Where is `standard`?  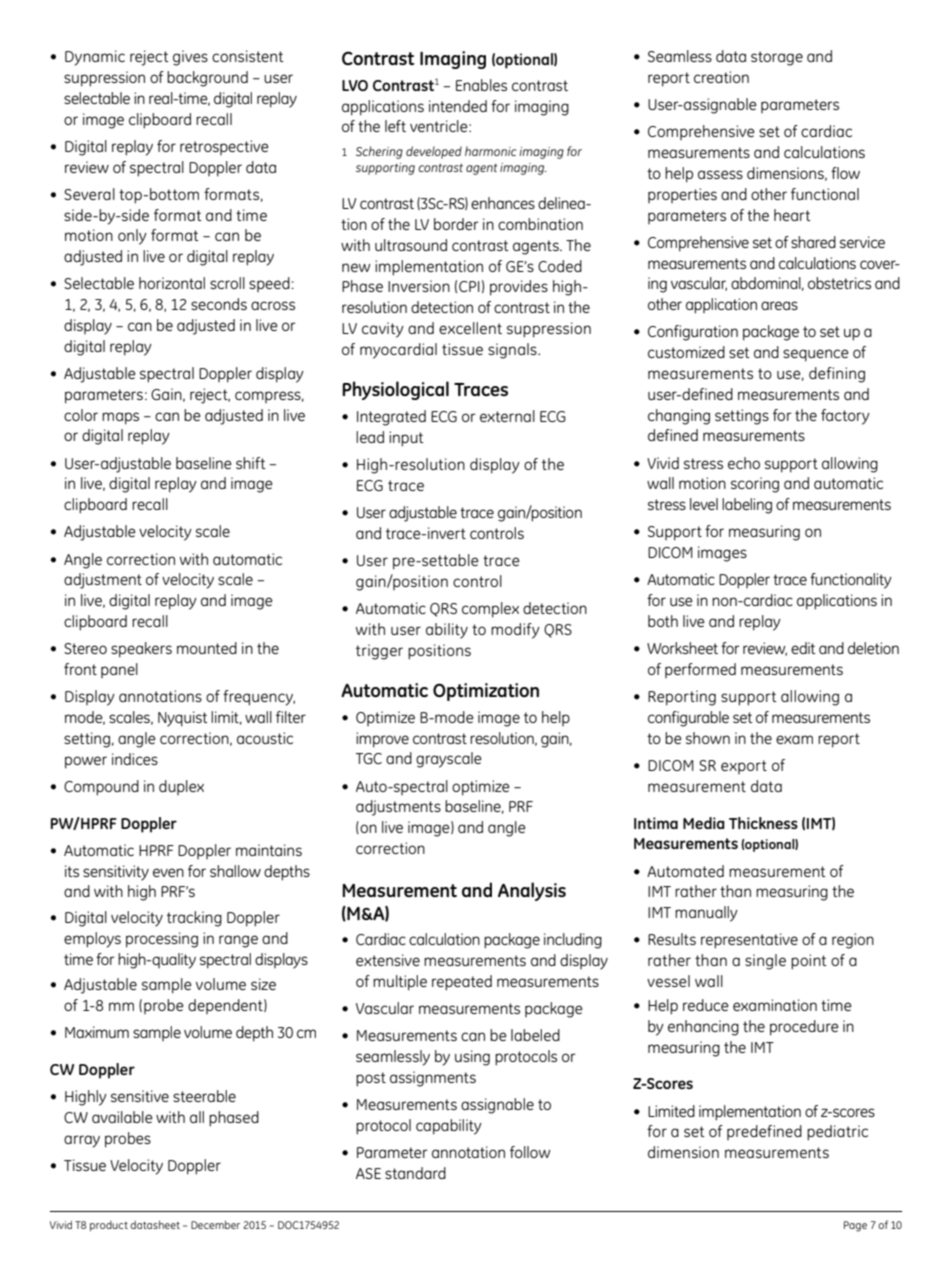 standard is located at coordinates (415, 1173).
